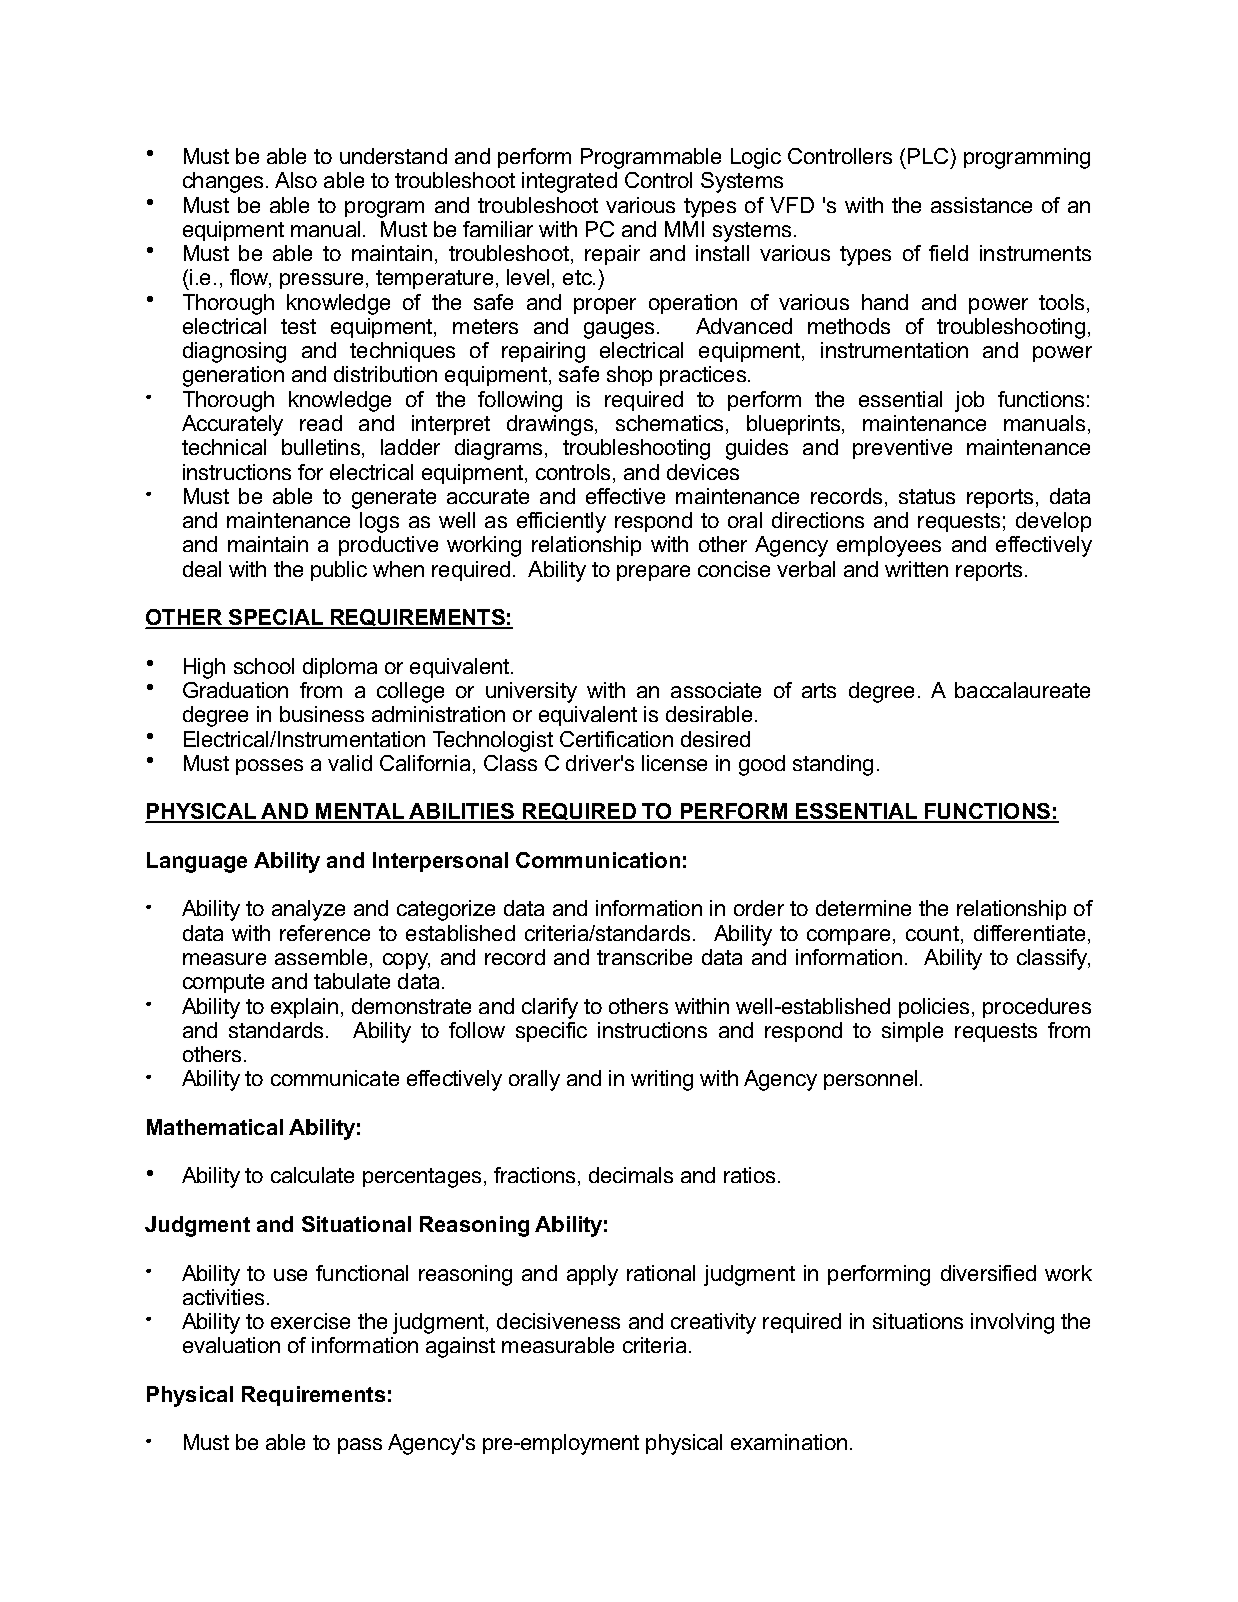 This screenshot has height=1602, width=1238. I want to click on license, so click(674, 763).
